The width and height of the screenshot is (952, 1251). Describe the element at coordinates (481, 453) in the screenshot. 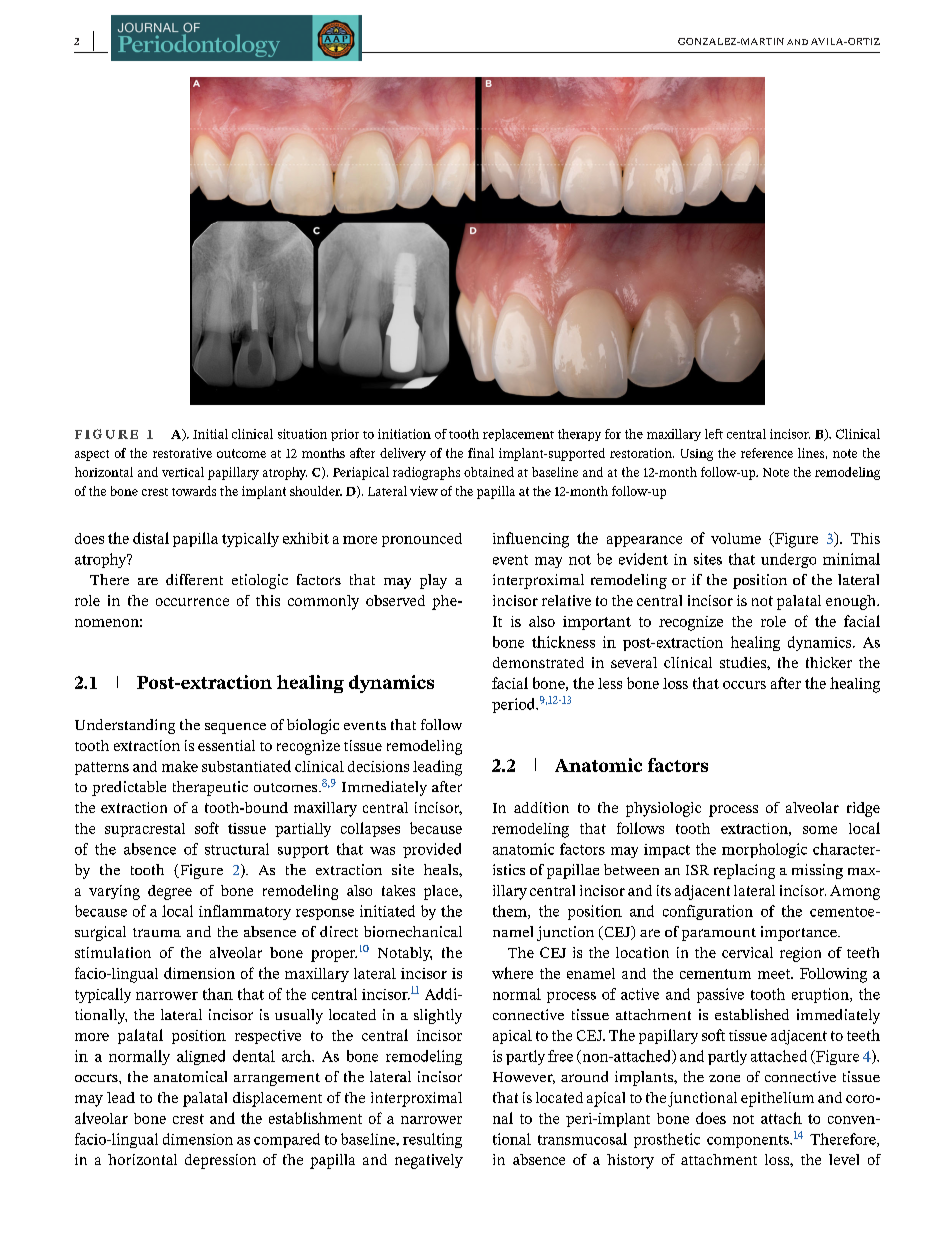

I see `final` at that location.
